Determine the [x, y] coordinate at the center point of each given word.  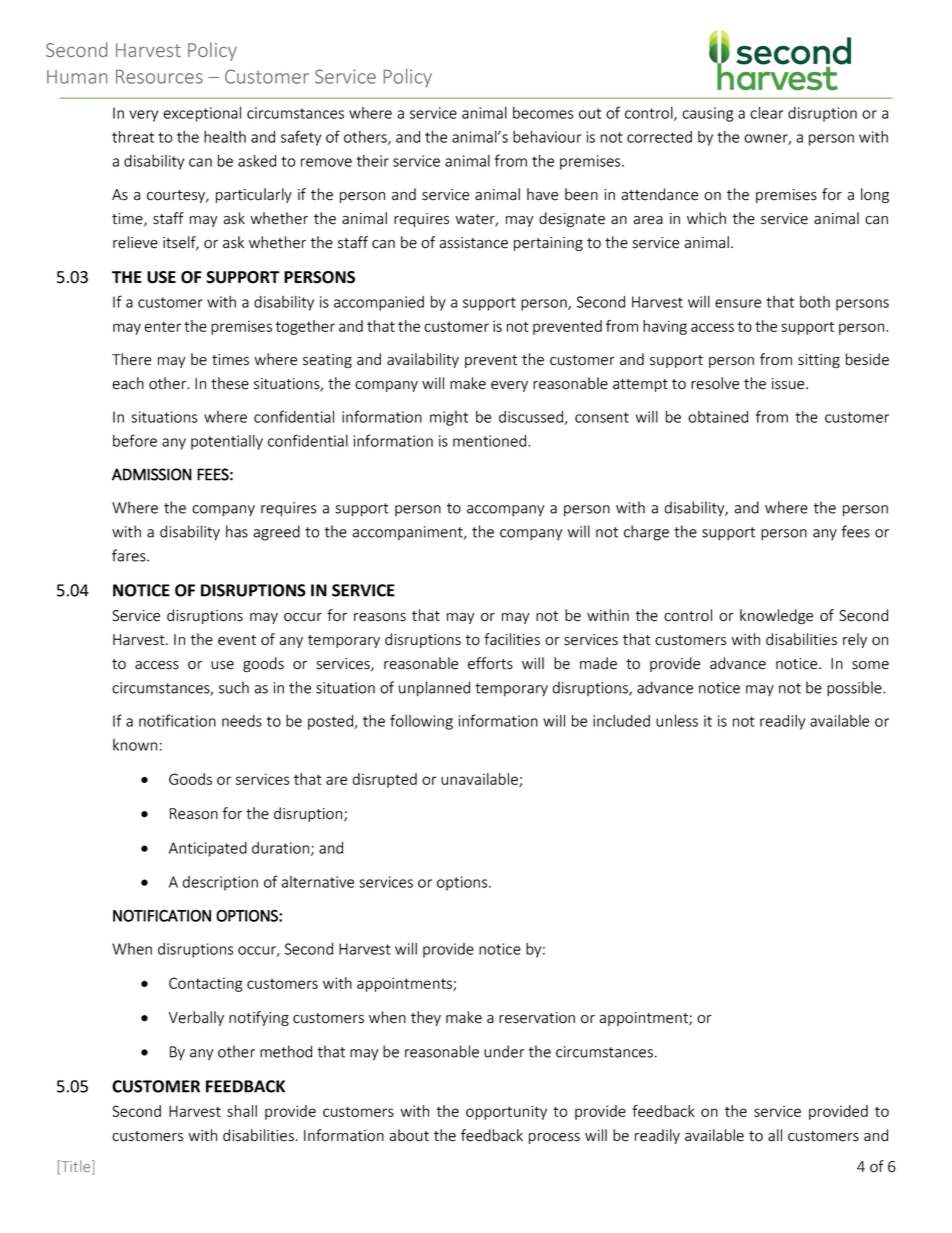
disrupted [385, 780]
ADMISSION [152, 474]
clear [766, 113]
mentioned [491, 441]
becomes [543, 113]
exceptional [202, 114]
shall [242, 1111]
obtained [718, 417]
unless [677, 721]
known [135, 745]
